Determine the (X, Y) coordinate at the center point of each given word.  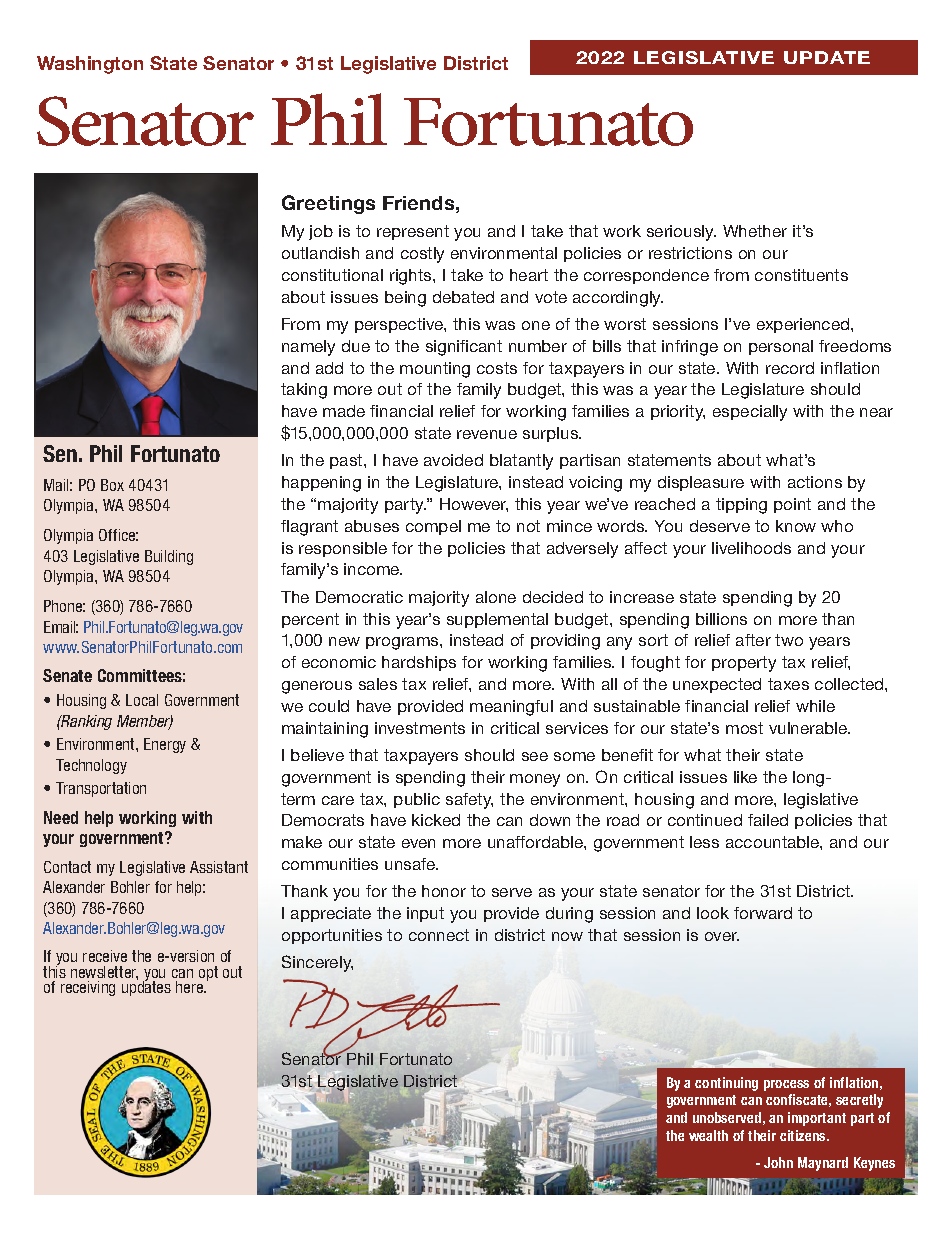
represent (413, 232)
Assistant (219, 867)
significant (464, 348)
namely (308, 348)
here (191, 987)
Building (169, 557)
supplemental (497, 620)
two (789, 640)
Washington (90, 65)
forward (763, 913)
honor (444, 891)
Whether (755, 231)
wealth (708, 1135)
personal (781, 347)
